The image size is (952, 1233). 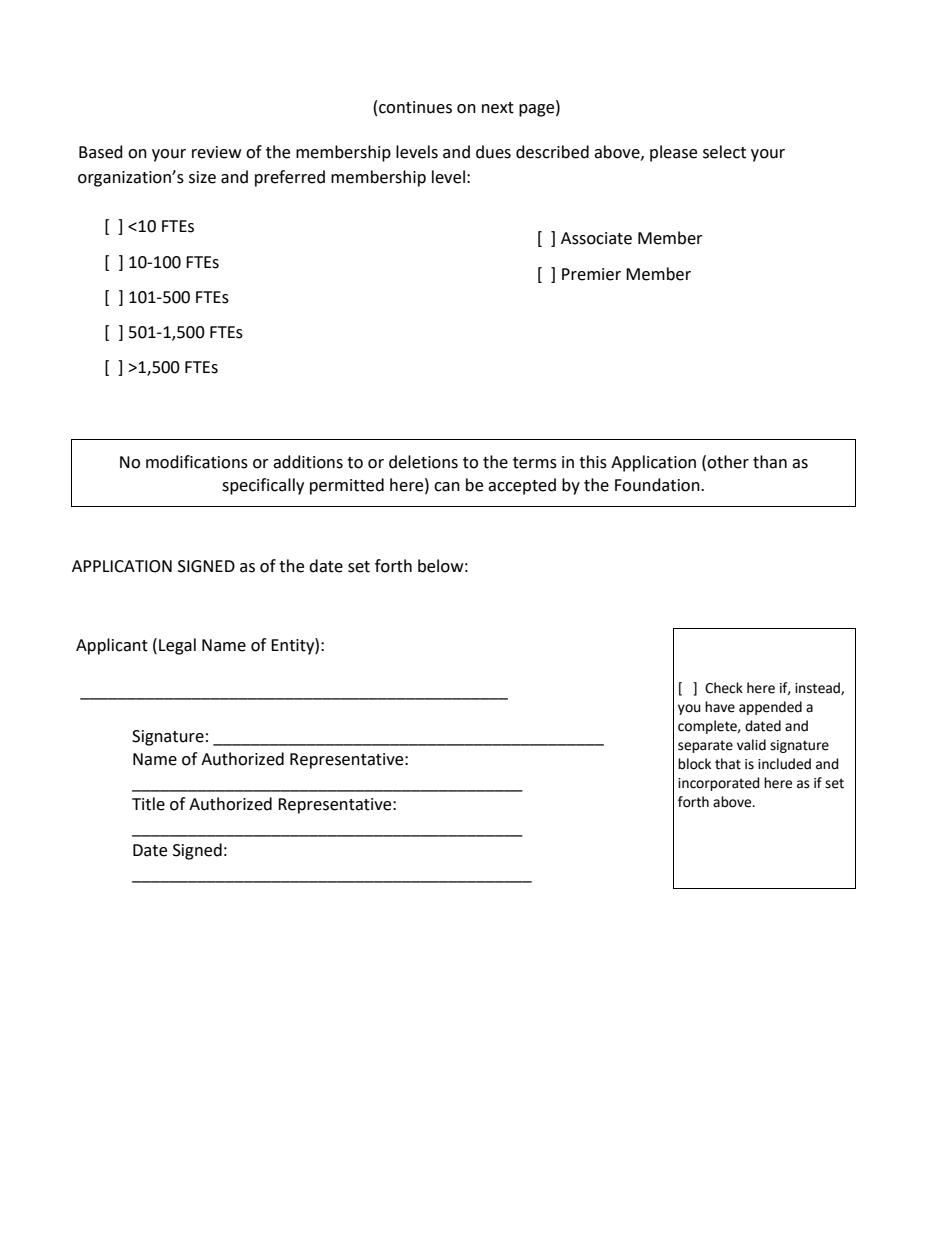 I want to click on select, so click(x=724, y=152).
